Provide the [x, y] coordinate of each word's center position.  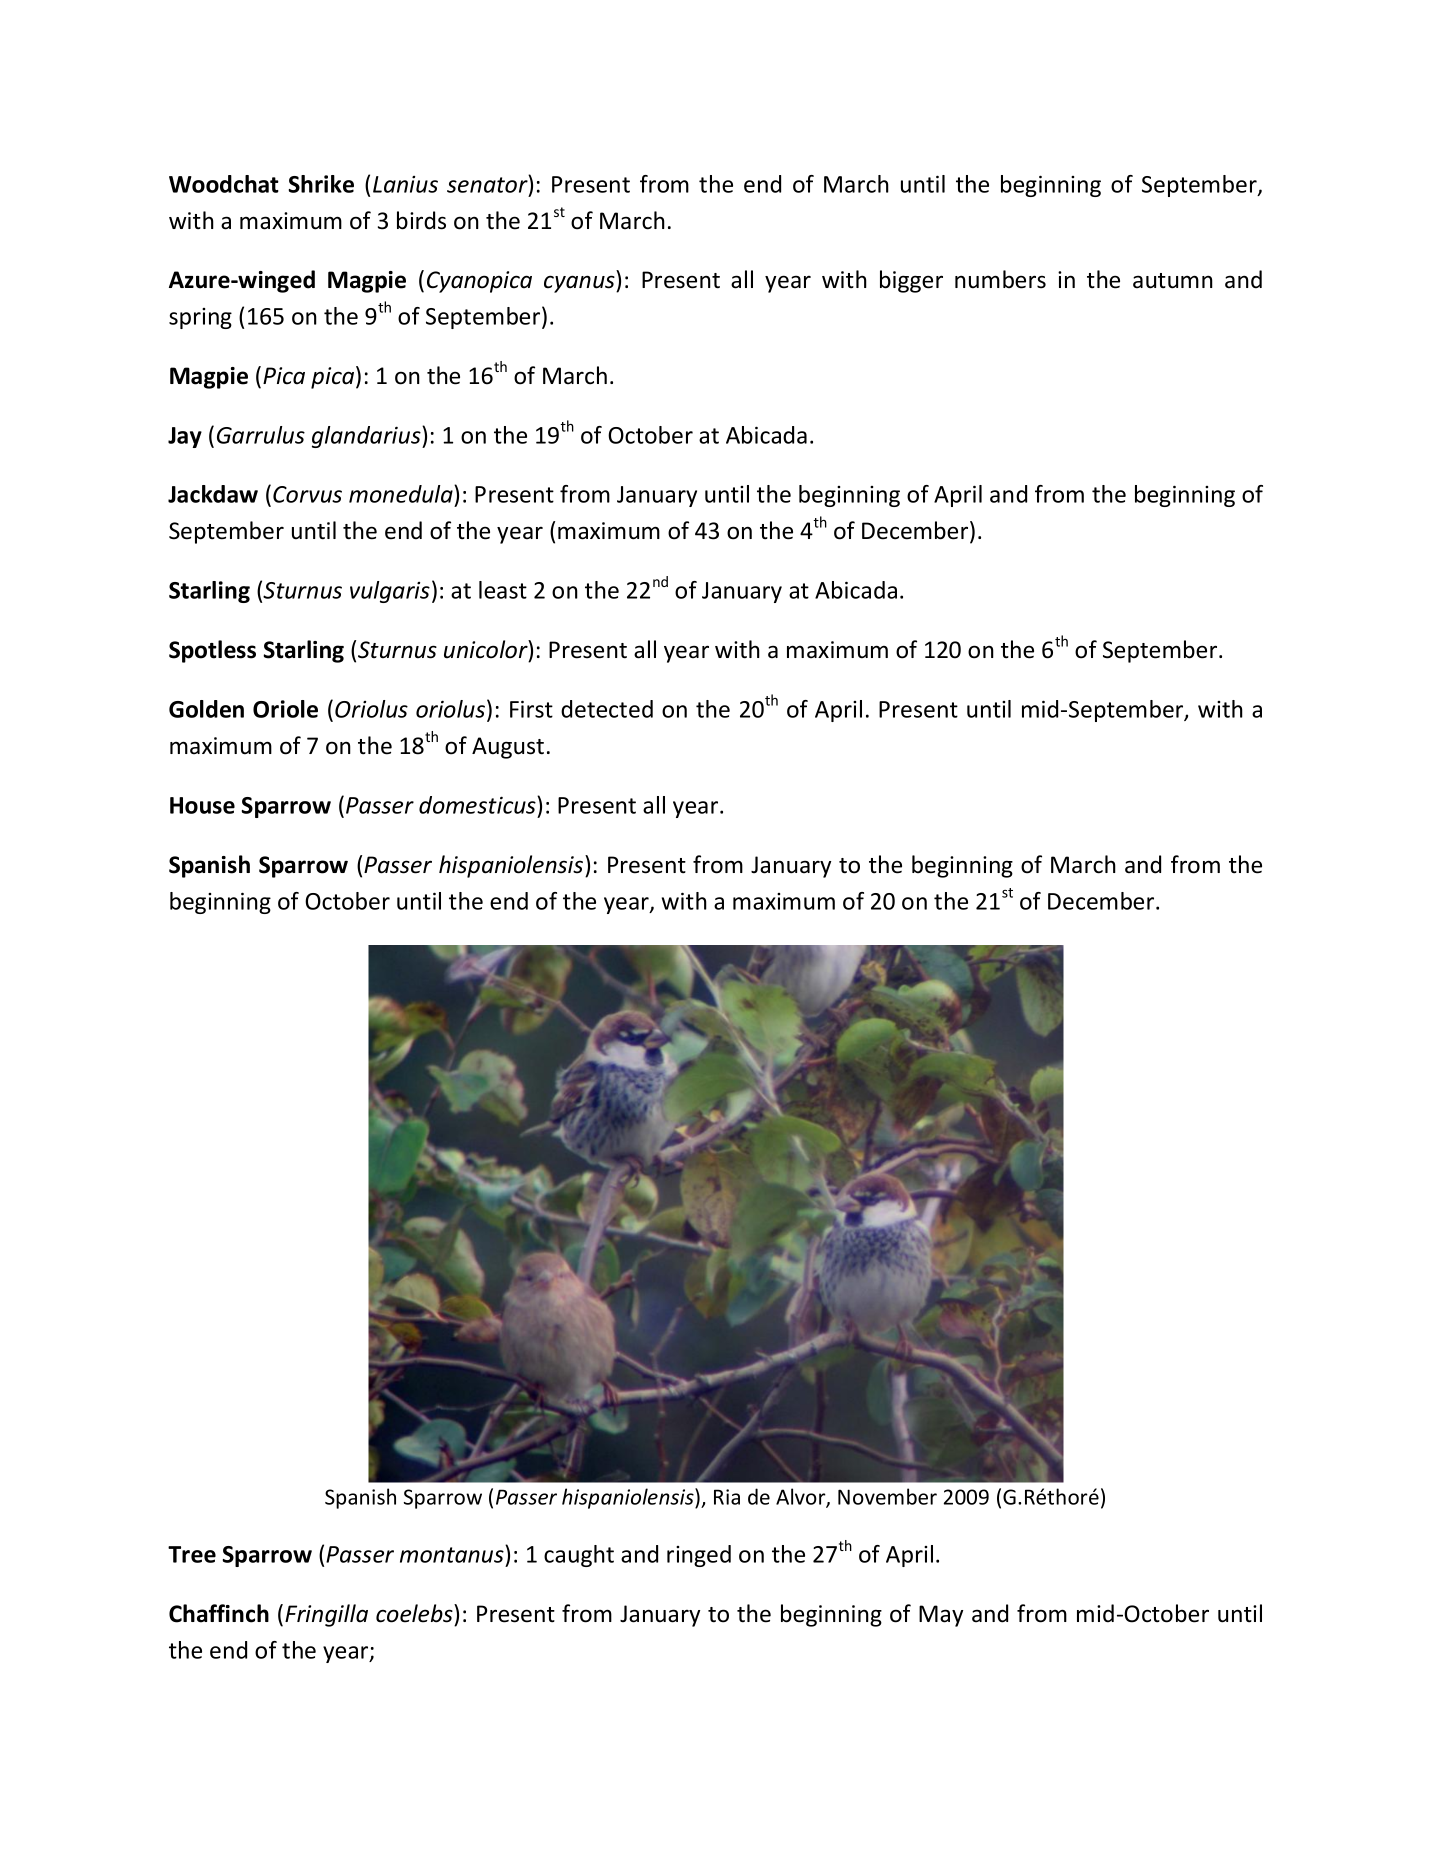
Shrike [321, 184]
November [887, 1496]
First [531, 709]
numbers [1000, 279]
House [202, 805]
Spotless [212, 651]
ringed [699, 1556]
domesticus [478, 805]
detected [607, 709]
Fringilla [326, 1615]
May [941, 1616]
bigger [911, 281]
